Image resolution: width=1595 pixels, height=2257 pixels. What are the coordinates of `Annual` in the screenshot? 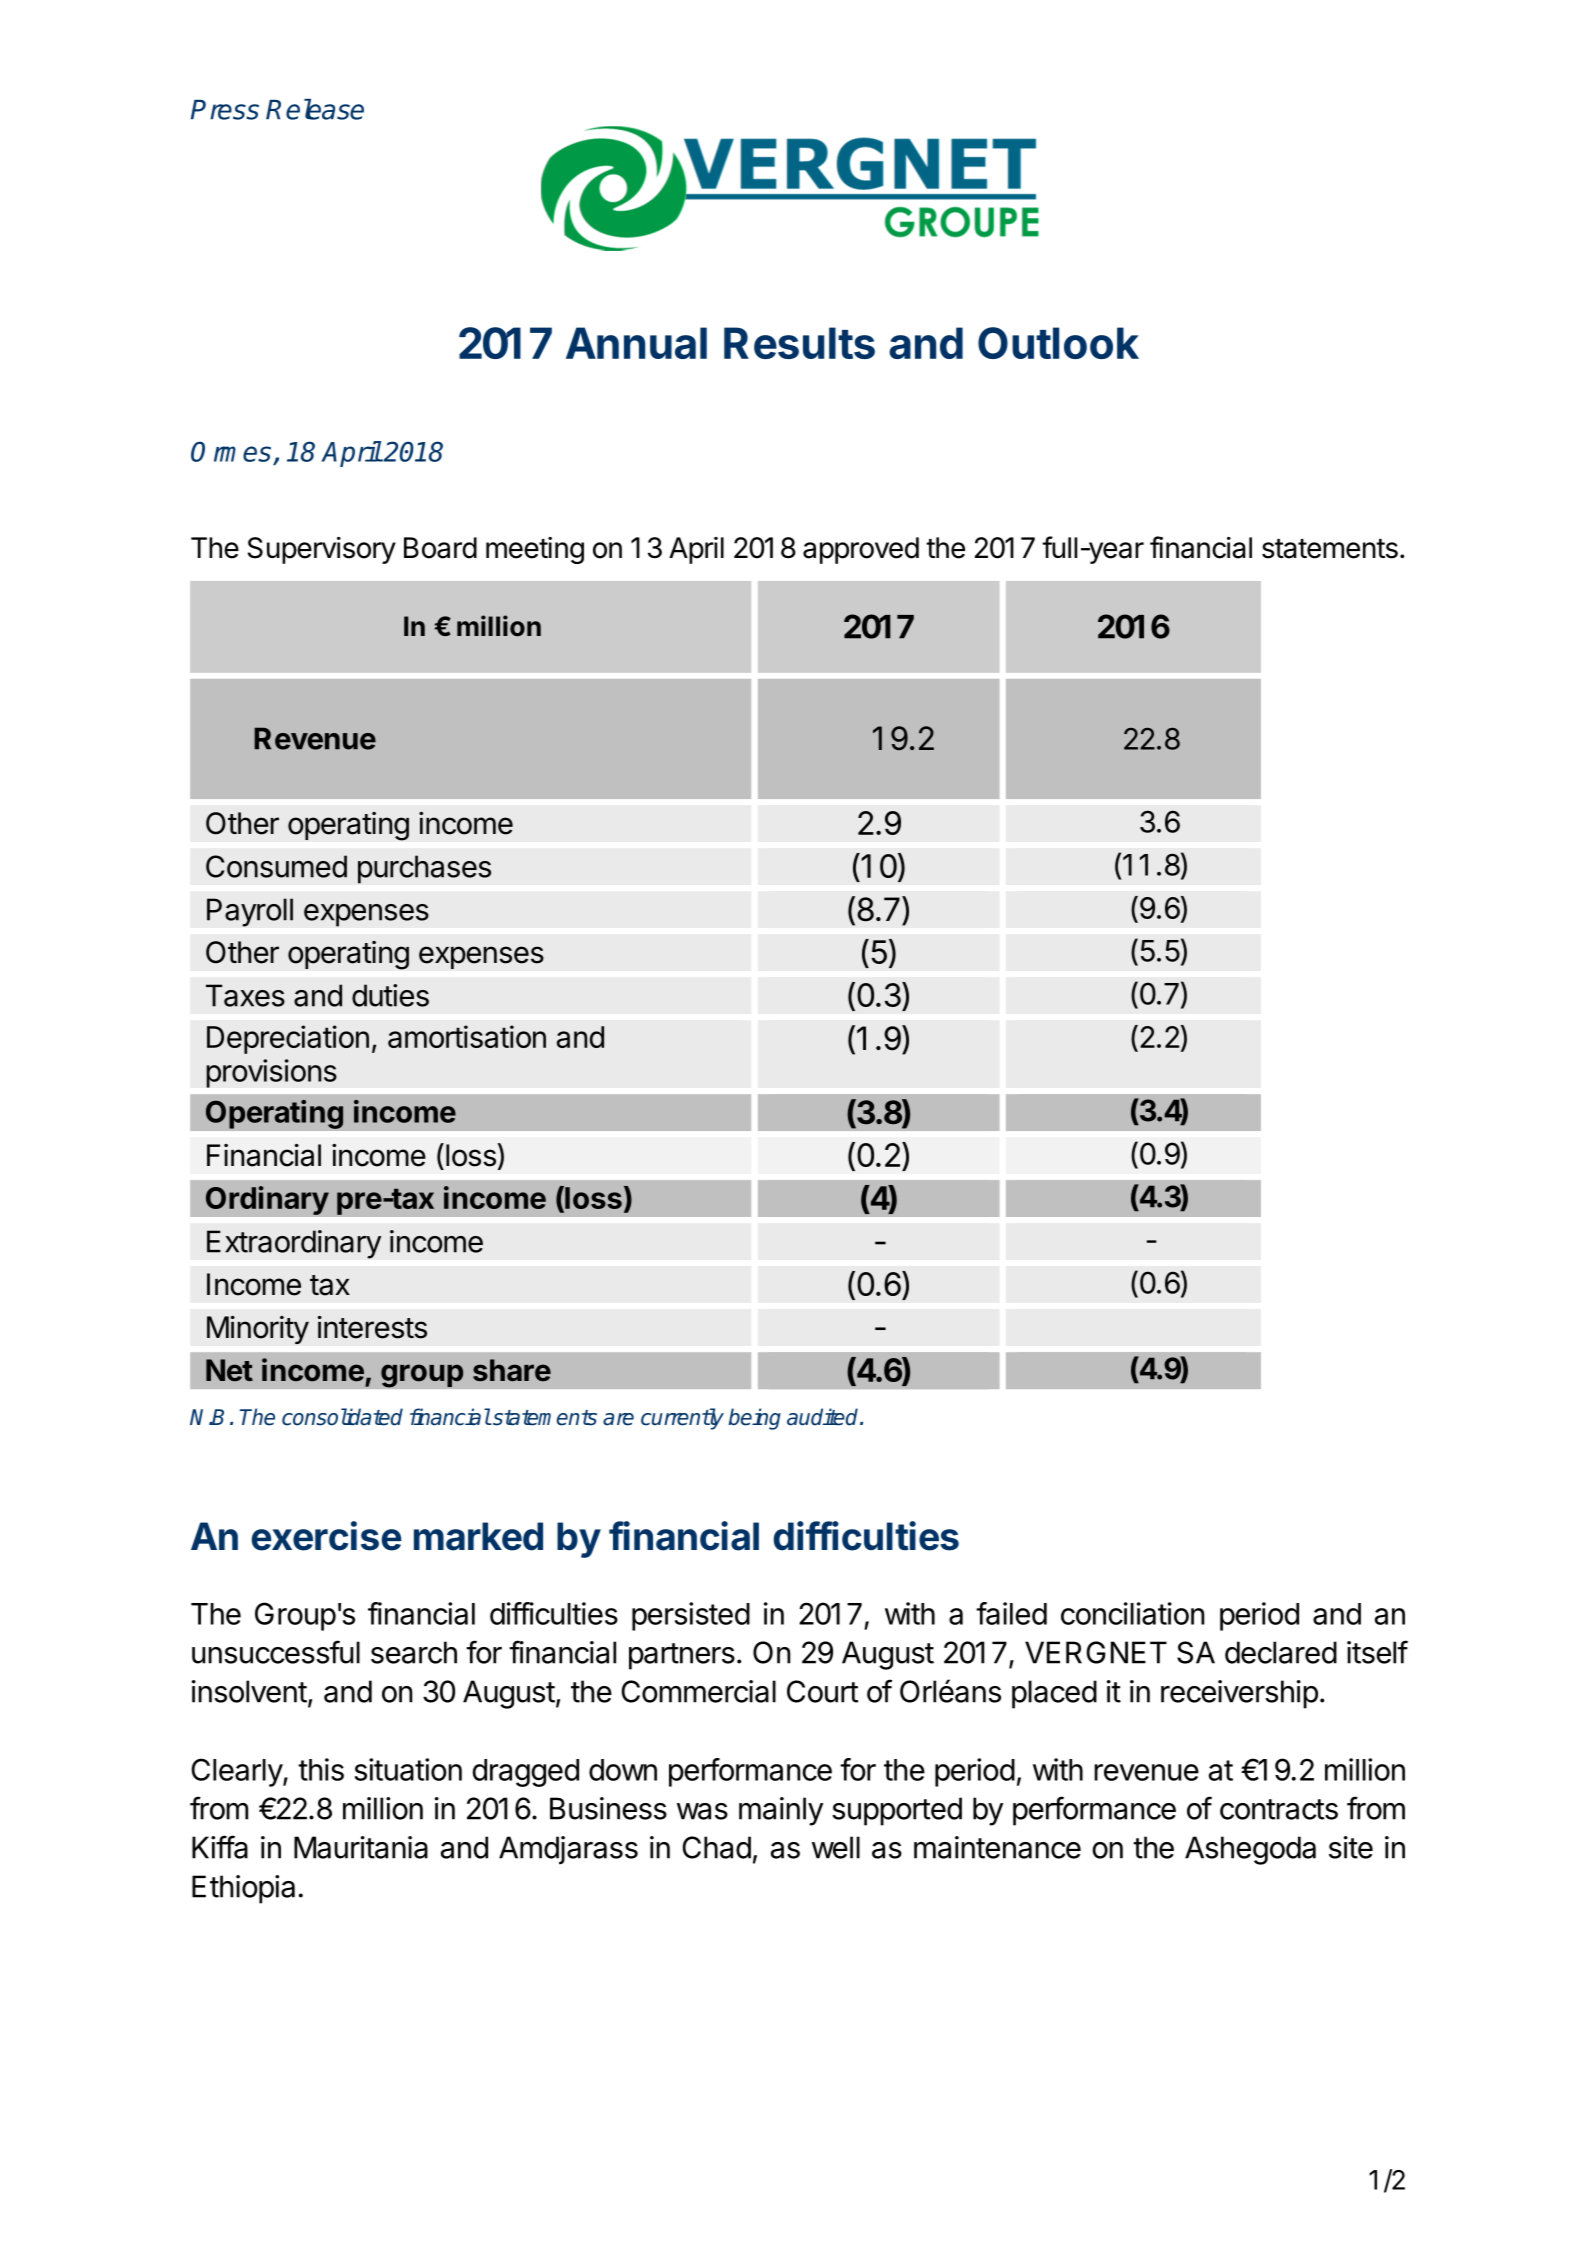 It's located at (636, 343).
